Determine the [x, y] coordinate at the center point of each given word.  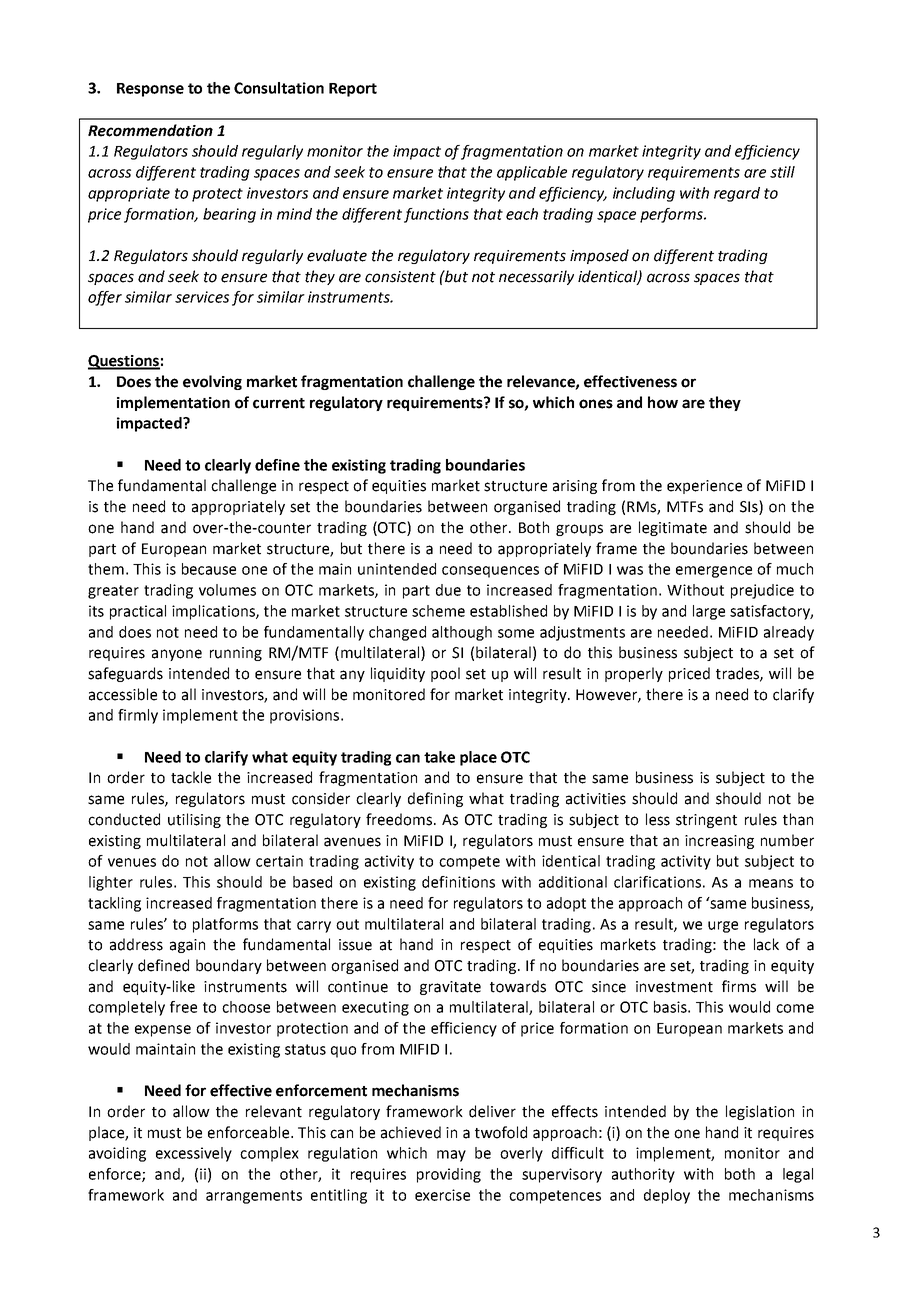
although [462, 633]
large [709, 612]
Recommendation [150, 130]
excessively [194, 1154]
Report [353, 90]
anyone [177, 655]
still [782, 172]
